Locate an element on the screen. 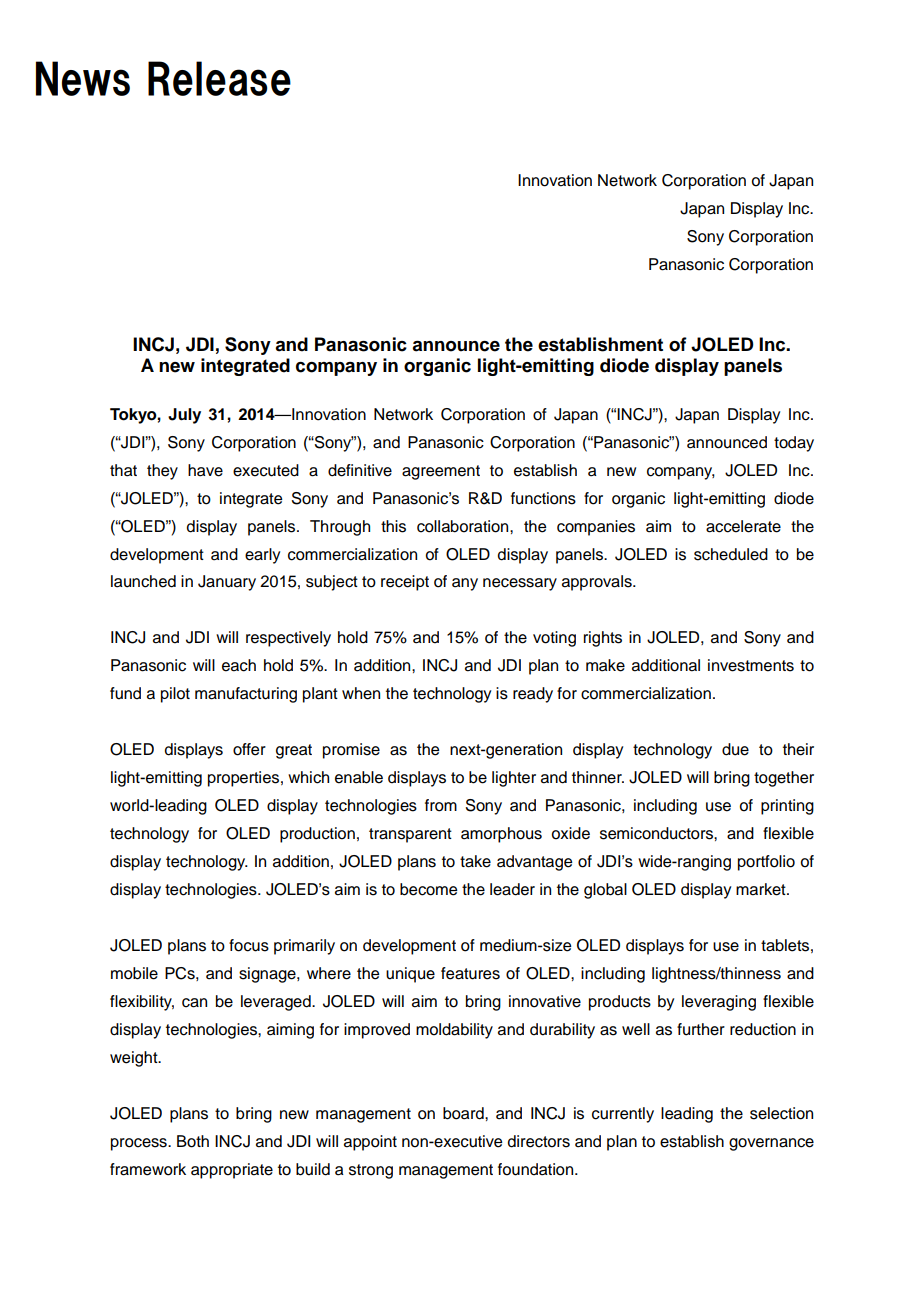  today is located at coordinates (794, 444).
